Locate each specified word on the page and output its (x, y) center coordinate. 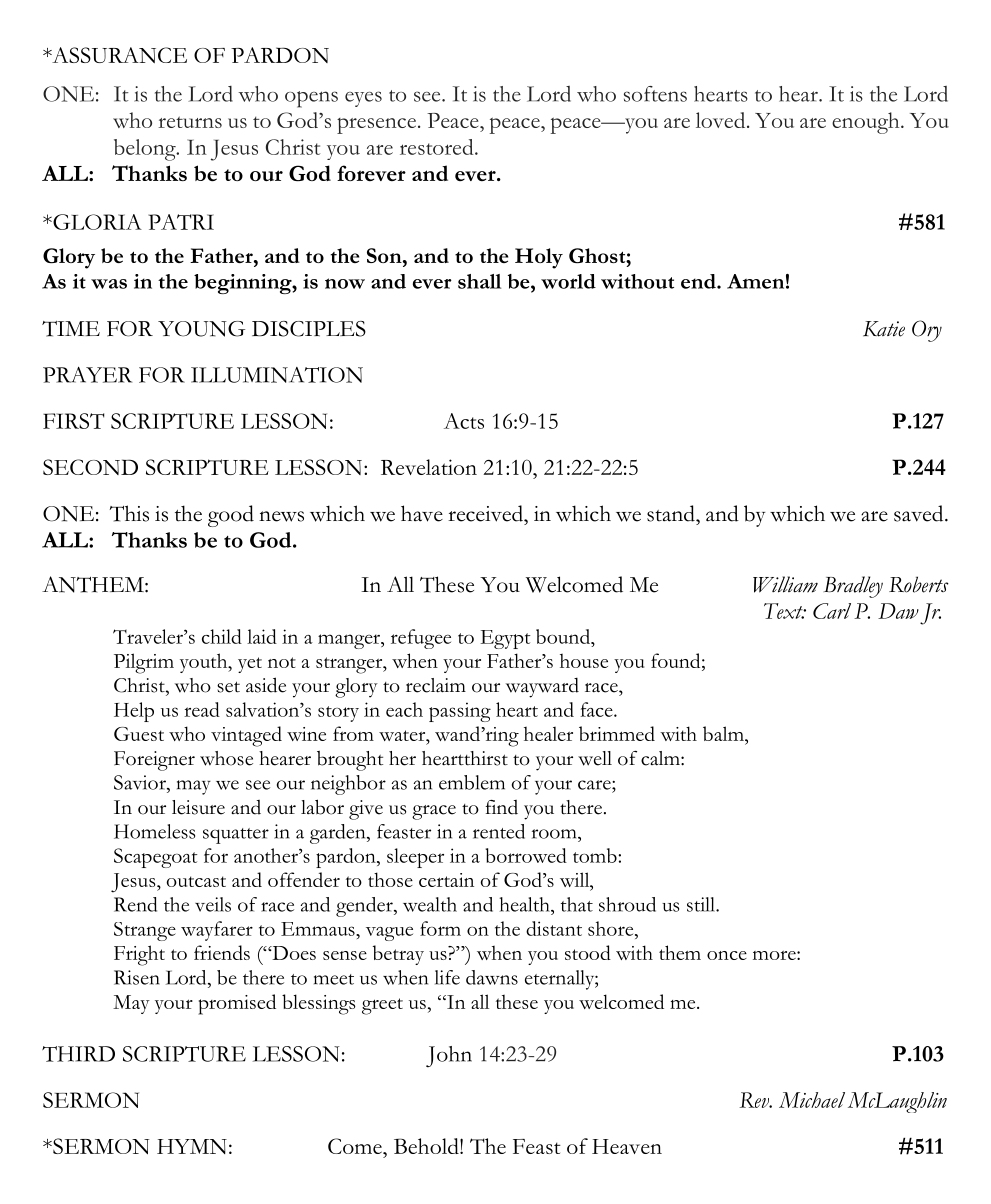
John (449, 1056)
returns (190, 122)
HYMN (192, 1146)
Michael (812, 1100)
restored (438, 147)
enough (867, 123)
